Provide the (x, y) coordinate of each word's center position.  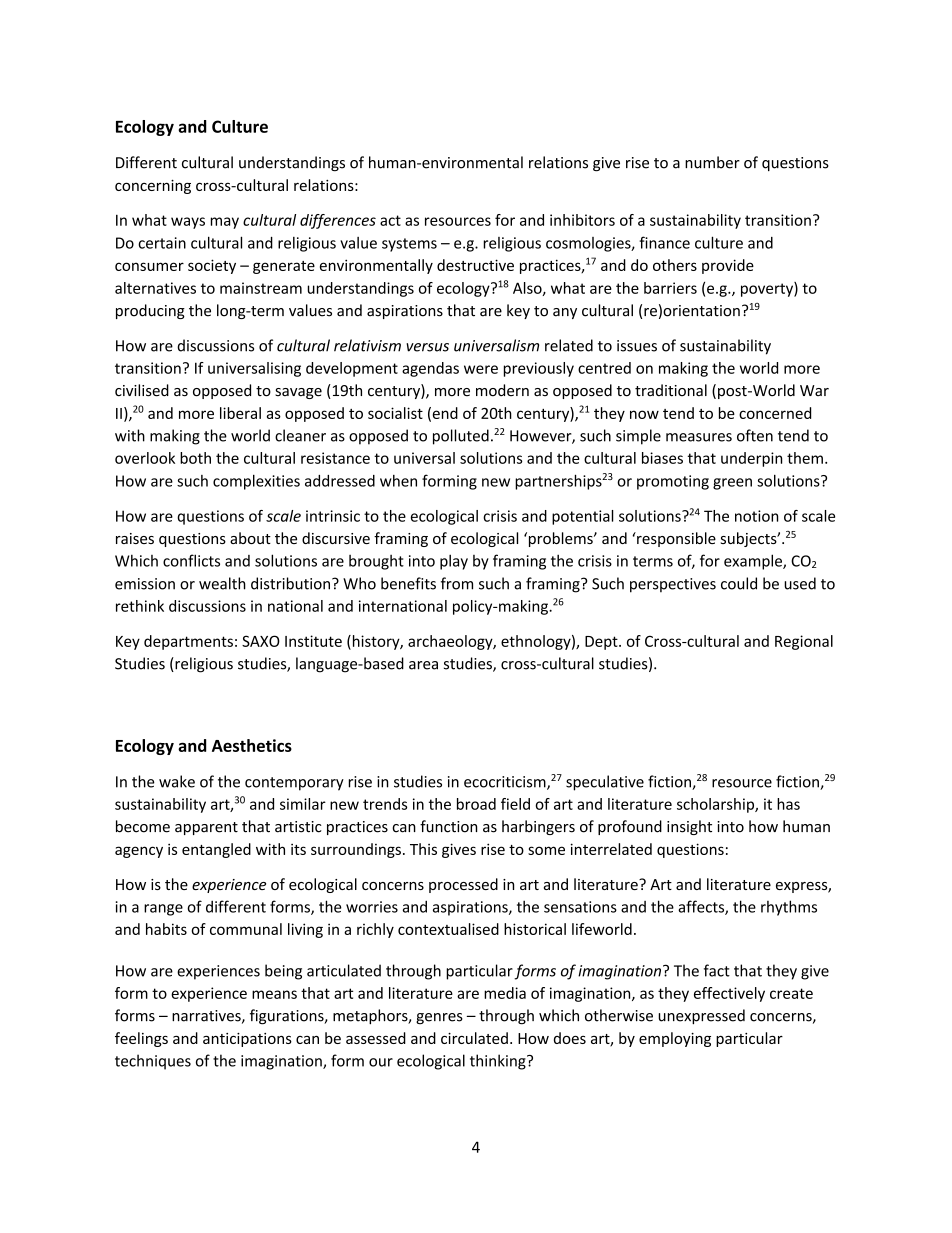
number (712, 162)
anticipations (247, 1040)
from (457, 583)
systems (409, 245)
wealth (222, 583)
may (225, 223)
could (739, 583)
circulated (474, 1038)
